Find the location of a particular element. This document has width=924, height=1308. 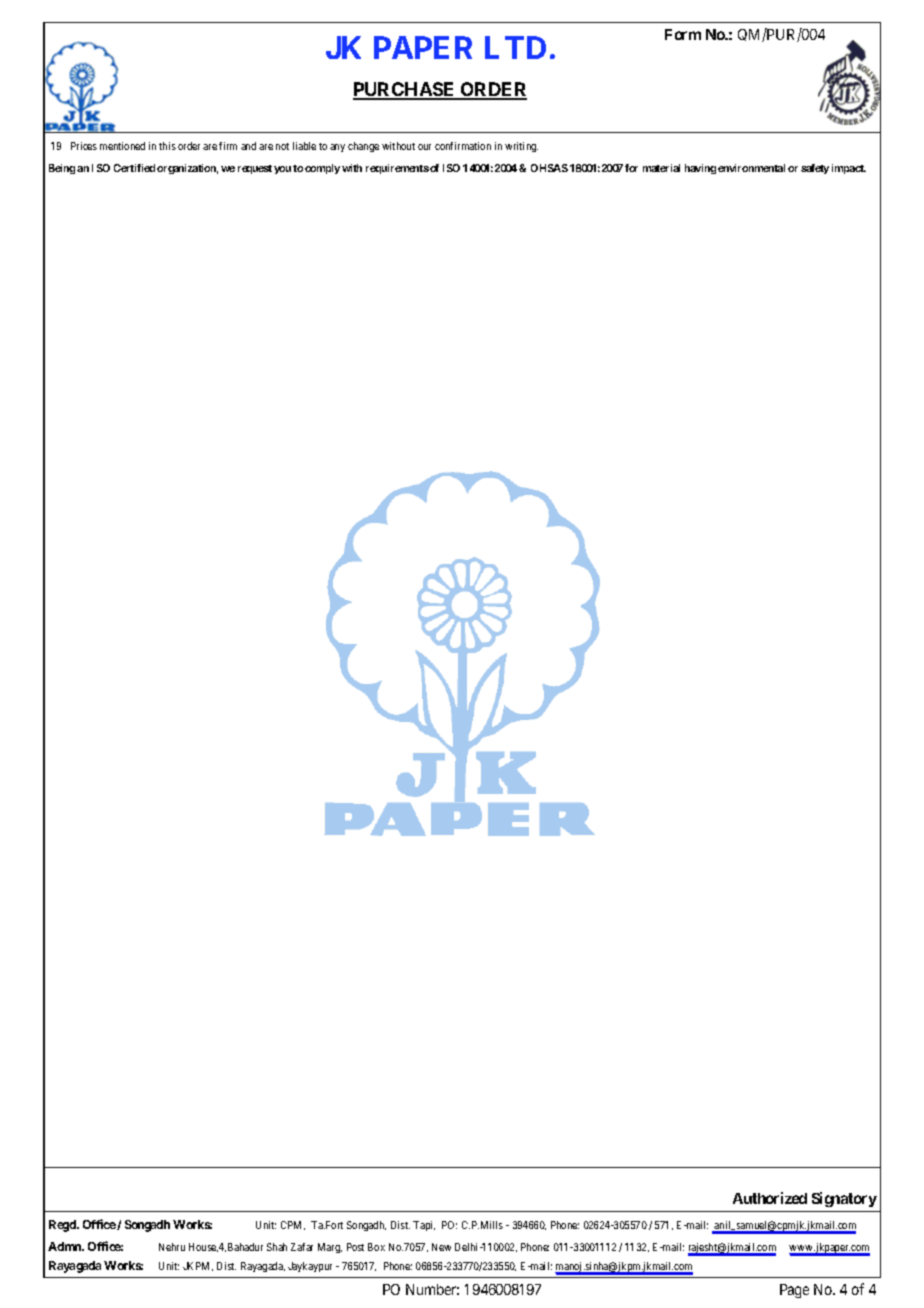

organization is located at coordinates (187, 169).
